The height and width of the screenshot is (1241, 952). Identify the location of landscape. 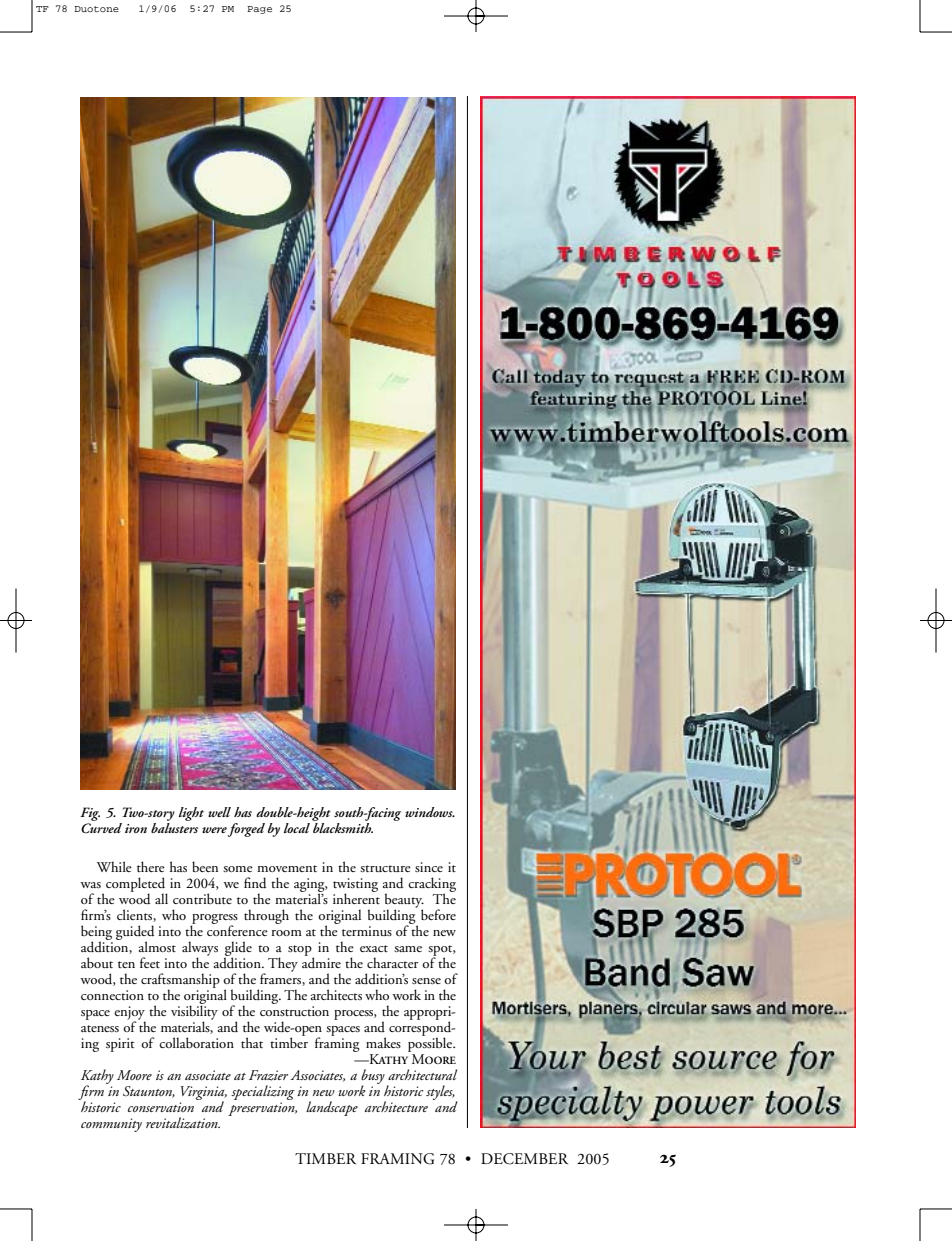
(332, 1108).
